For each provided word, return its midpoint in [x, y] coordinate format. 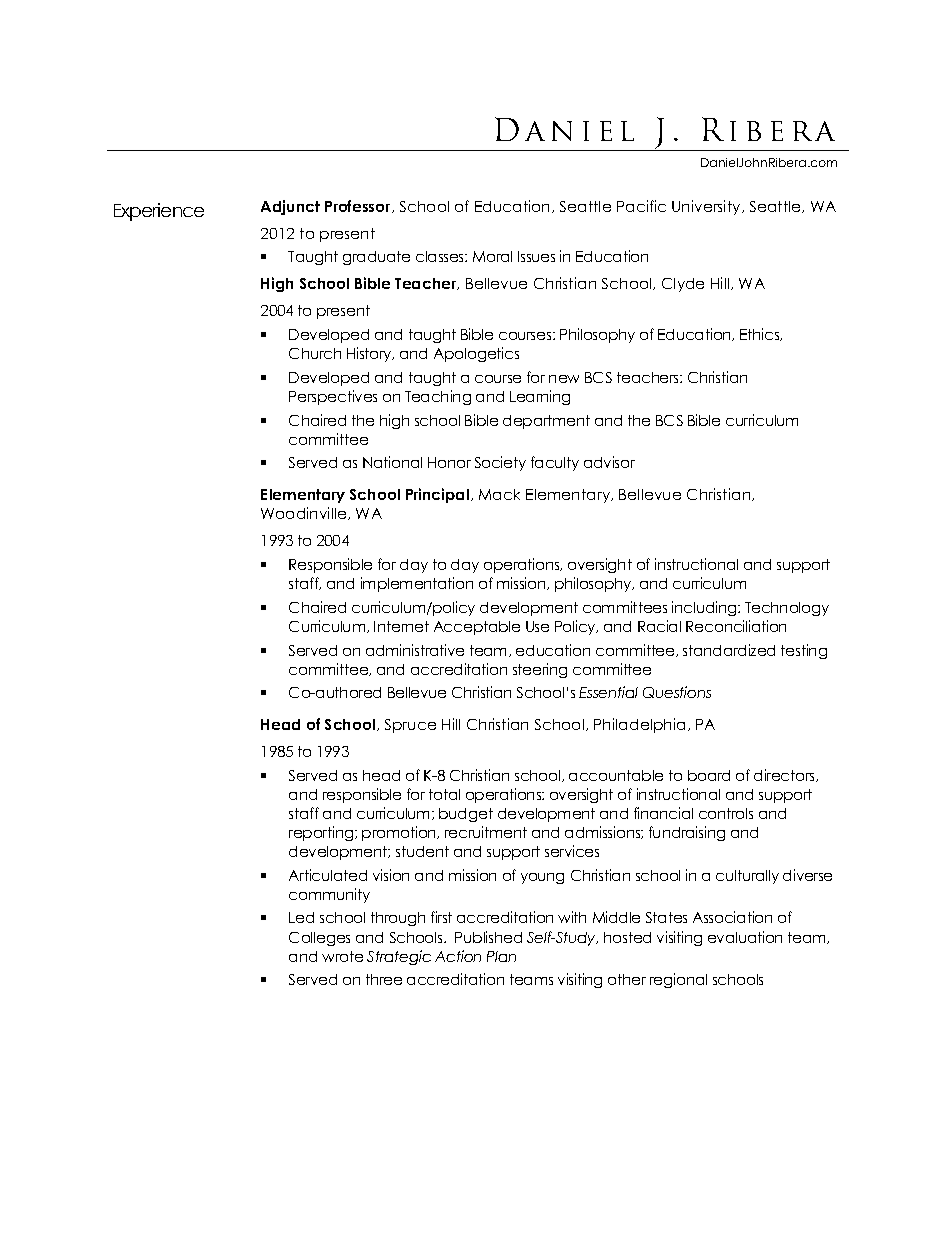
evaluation [745, 937]
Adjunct [290, 207]
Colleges [319, 939]
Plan [501, 956]
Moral [492, 256]
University [707, 207]
